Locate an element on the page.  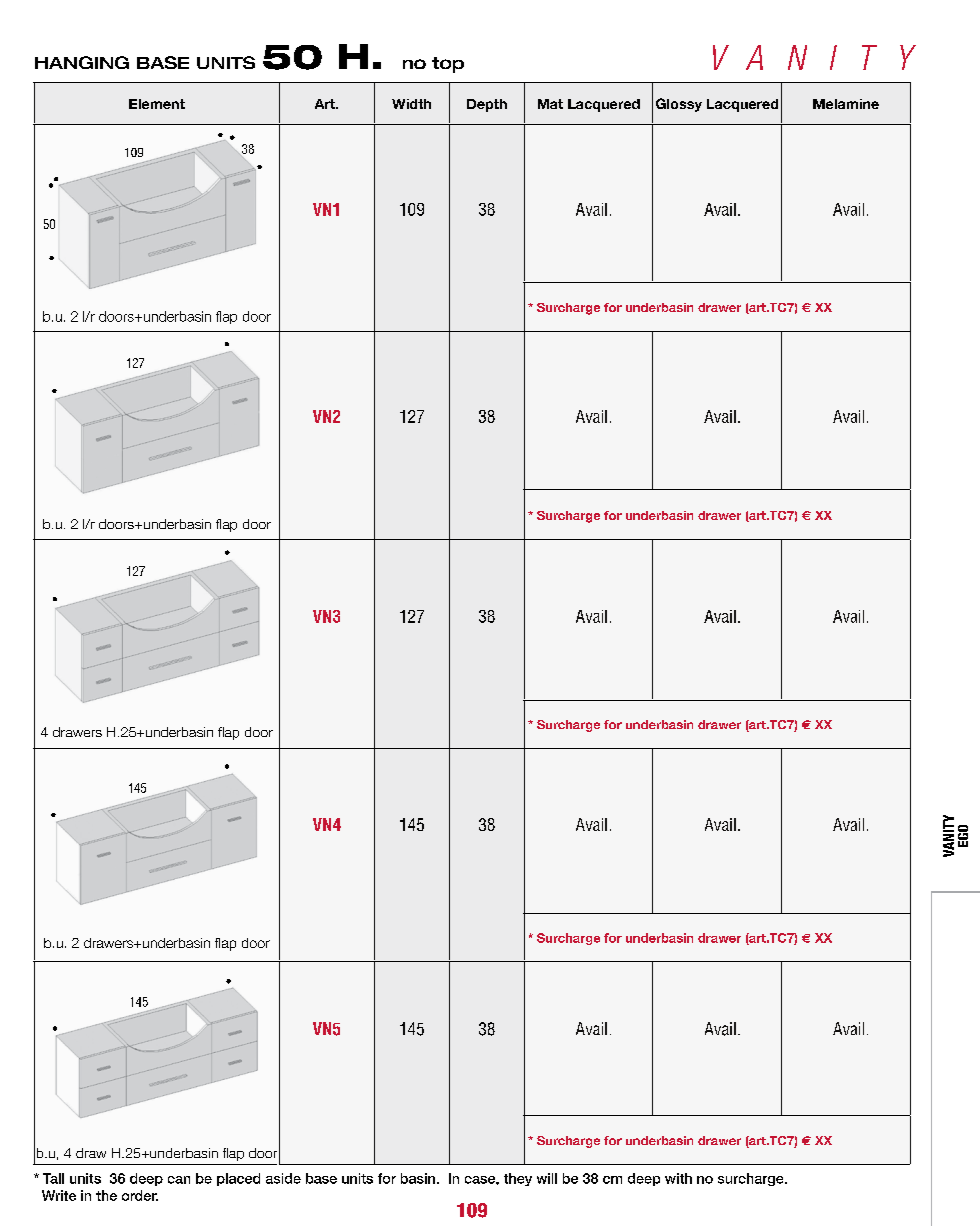
Melamine is located at coordinates (846, 104).
